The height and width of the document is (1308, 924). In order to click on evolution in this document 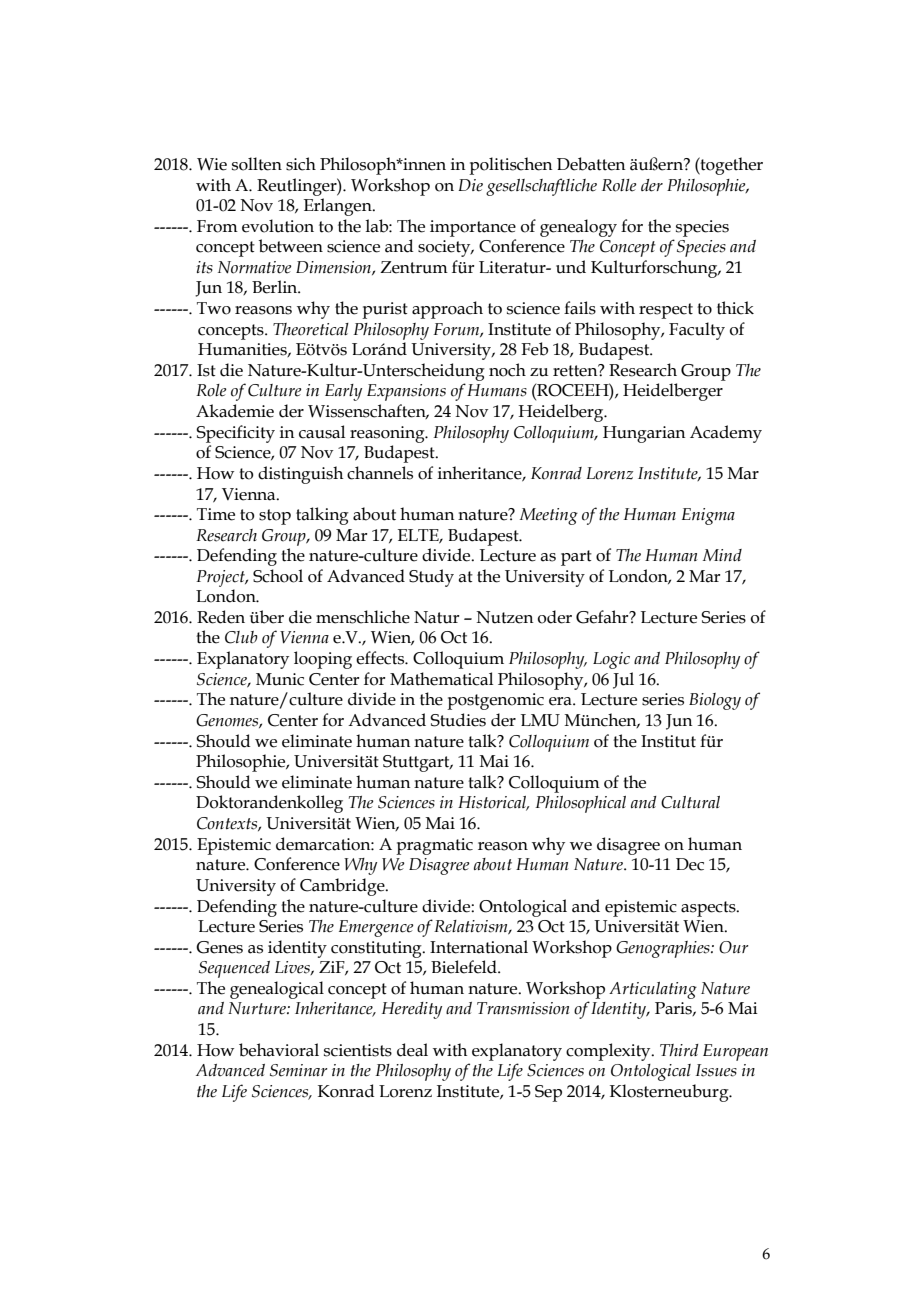, I will do `click(278, 226)`.
